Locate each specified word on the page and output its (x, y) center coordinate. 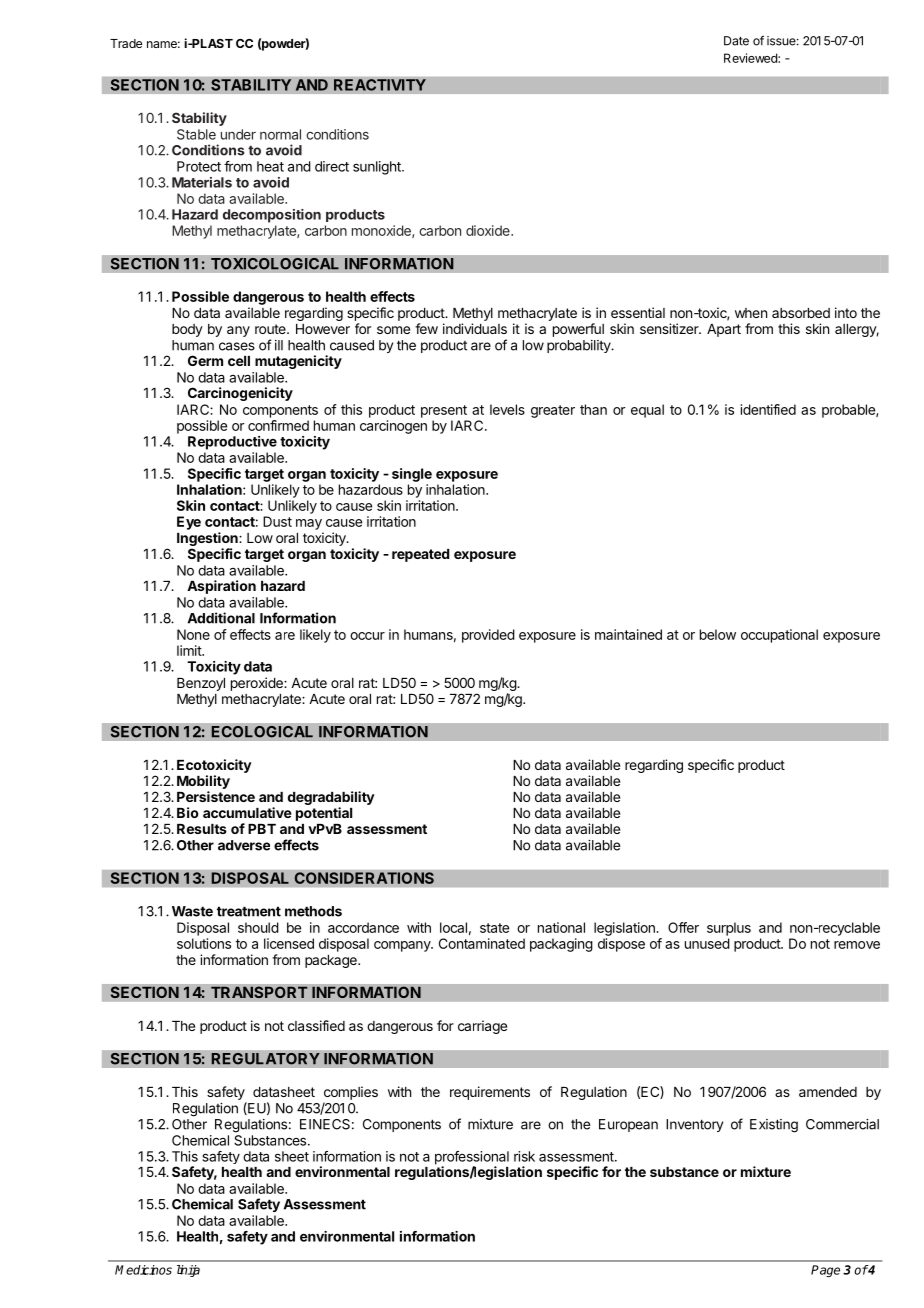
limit (190, 650)
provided (488, 636)
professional (472, 1159)
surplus (729, 929)
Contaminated (482, 943)
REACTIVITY (380, 85)
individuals (475, 328)
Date (736, 41)
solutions (204, 943)
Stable (196, 134)
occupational (779, 636)
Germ (205, 360)
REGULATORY (265, 1058)
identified (768, 409)
